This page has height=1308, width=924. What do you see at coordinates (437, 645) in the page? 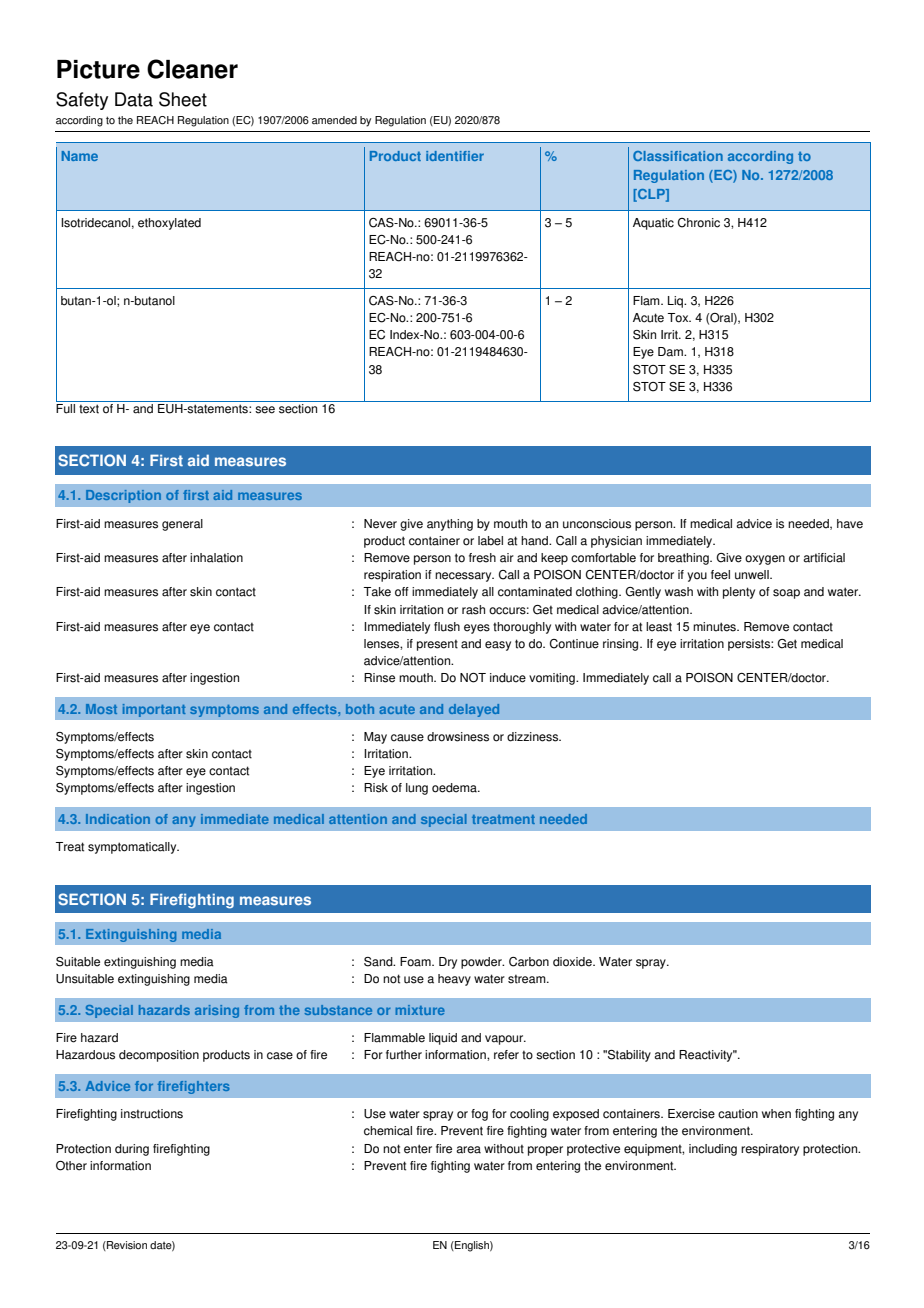
I see `present` at bounding box center [437, 645].
